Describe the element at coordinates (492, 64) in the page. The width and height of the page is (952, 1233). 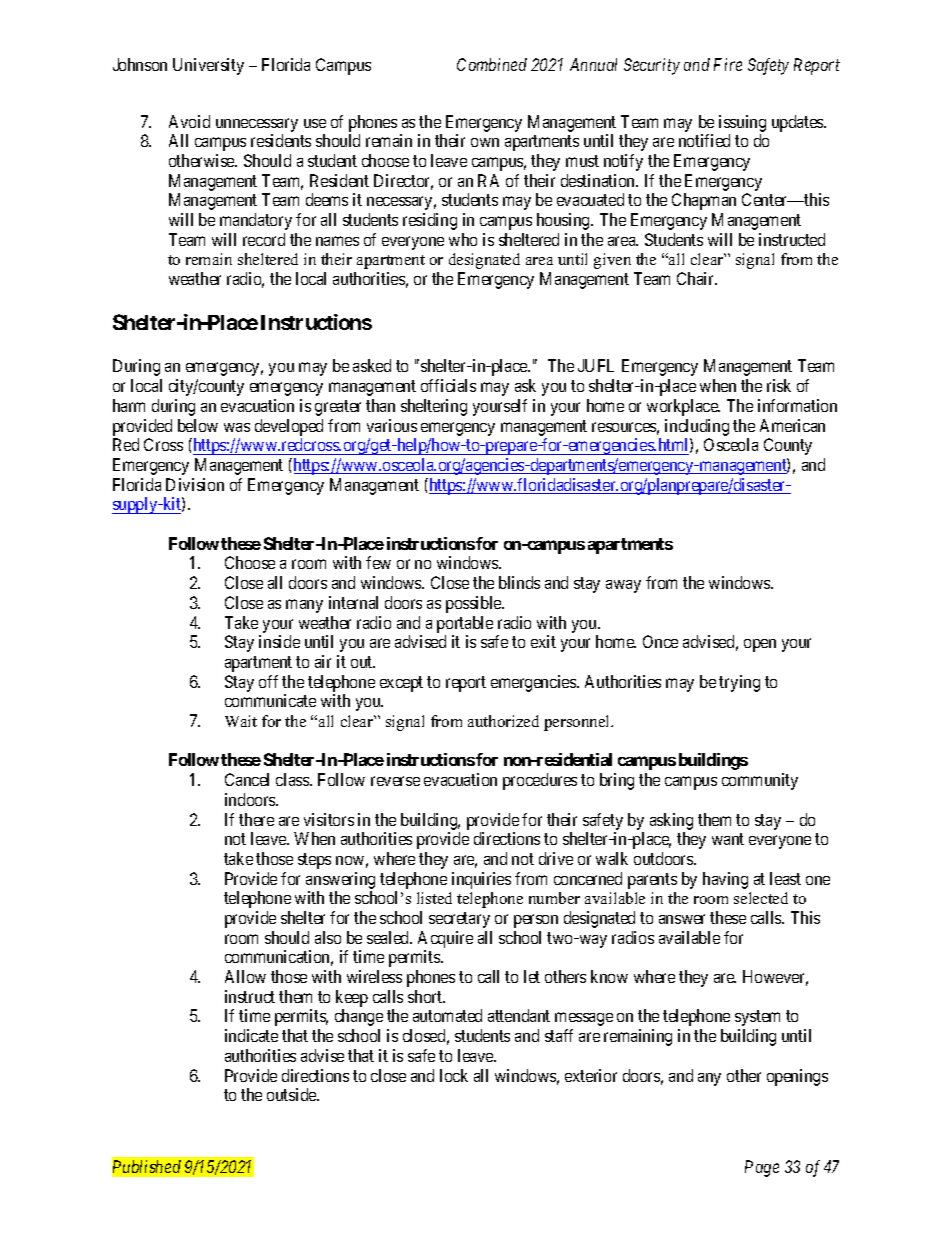
I see `Combined` at that location.
